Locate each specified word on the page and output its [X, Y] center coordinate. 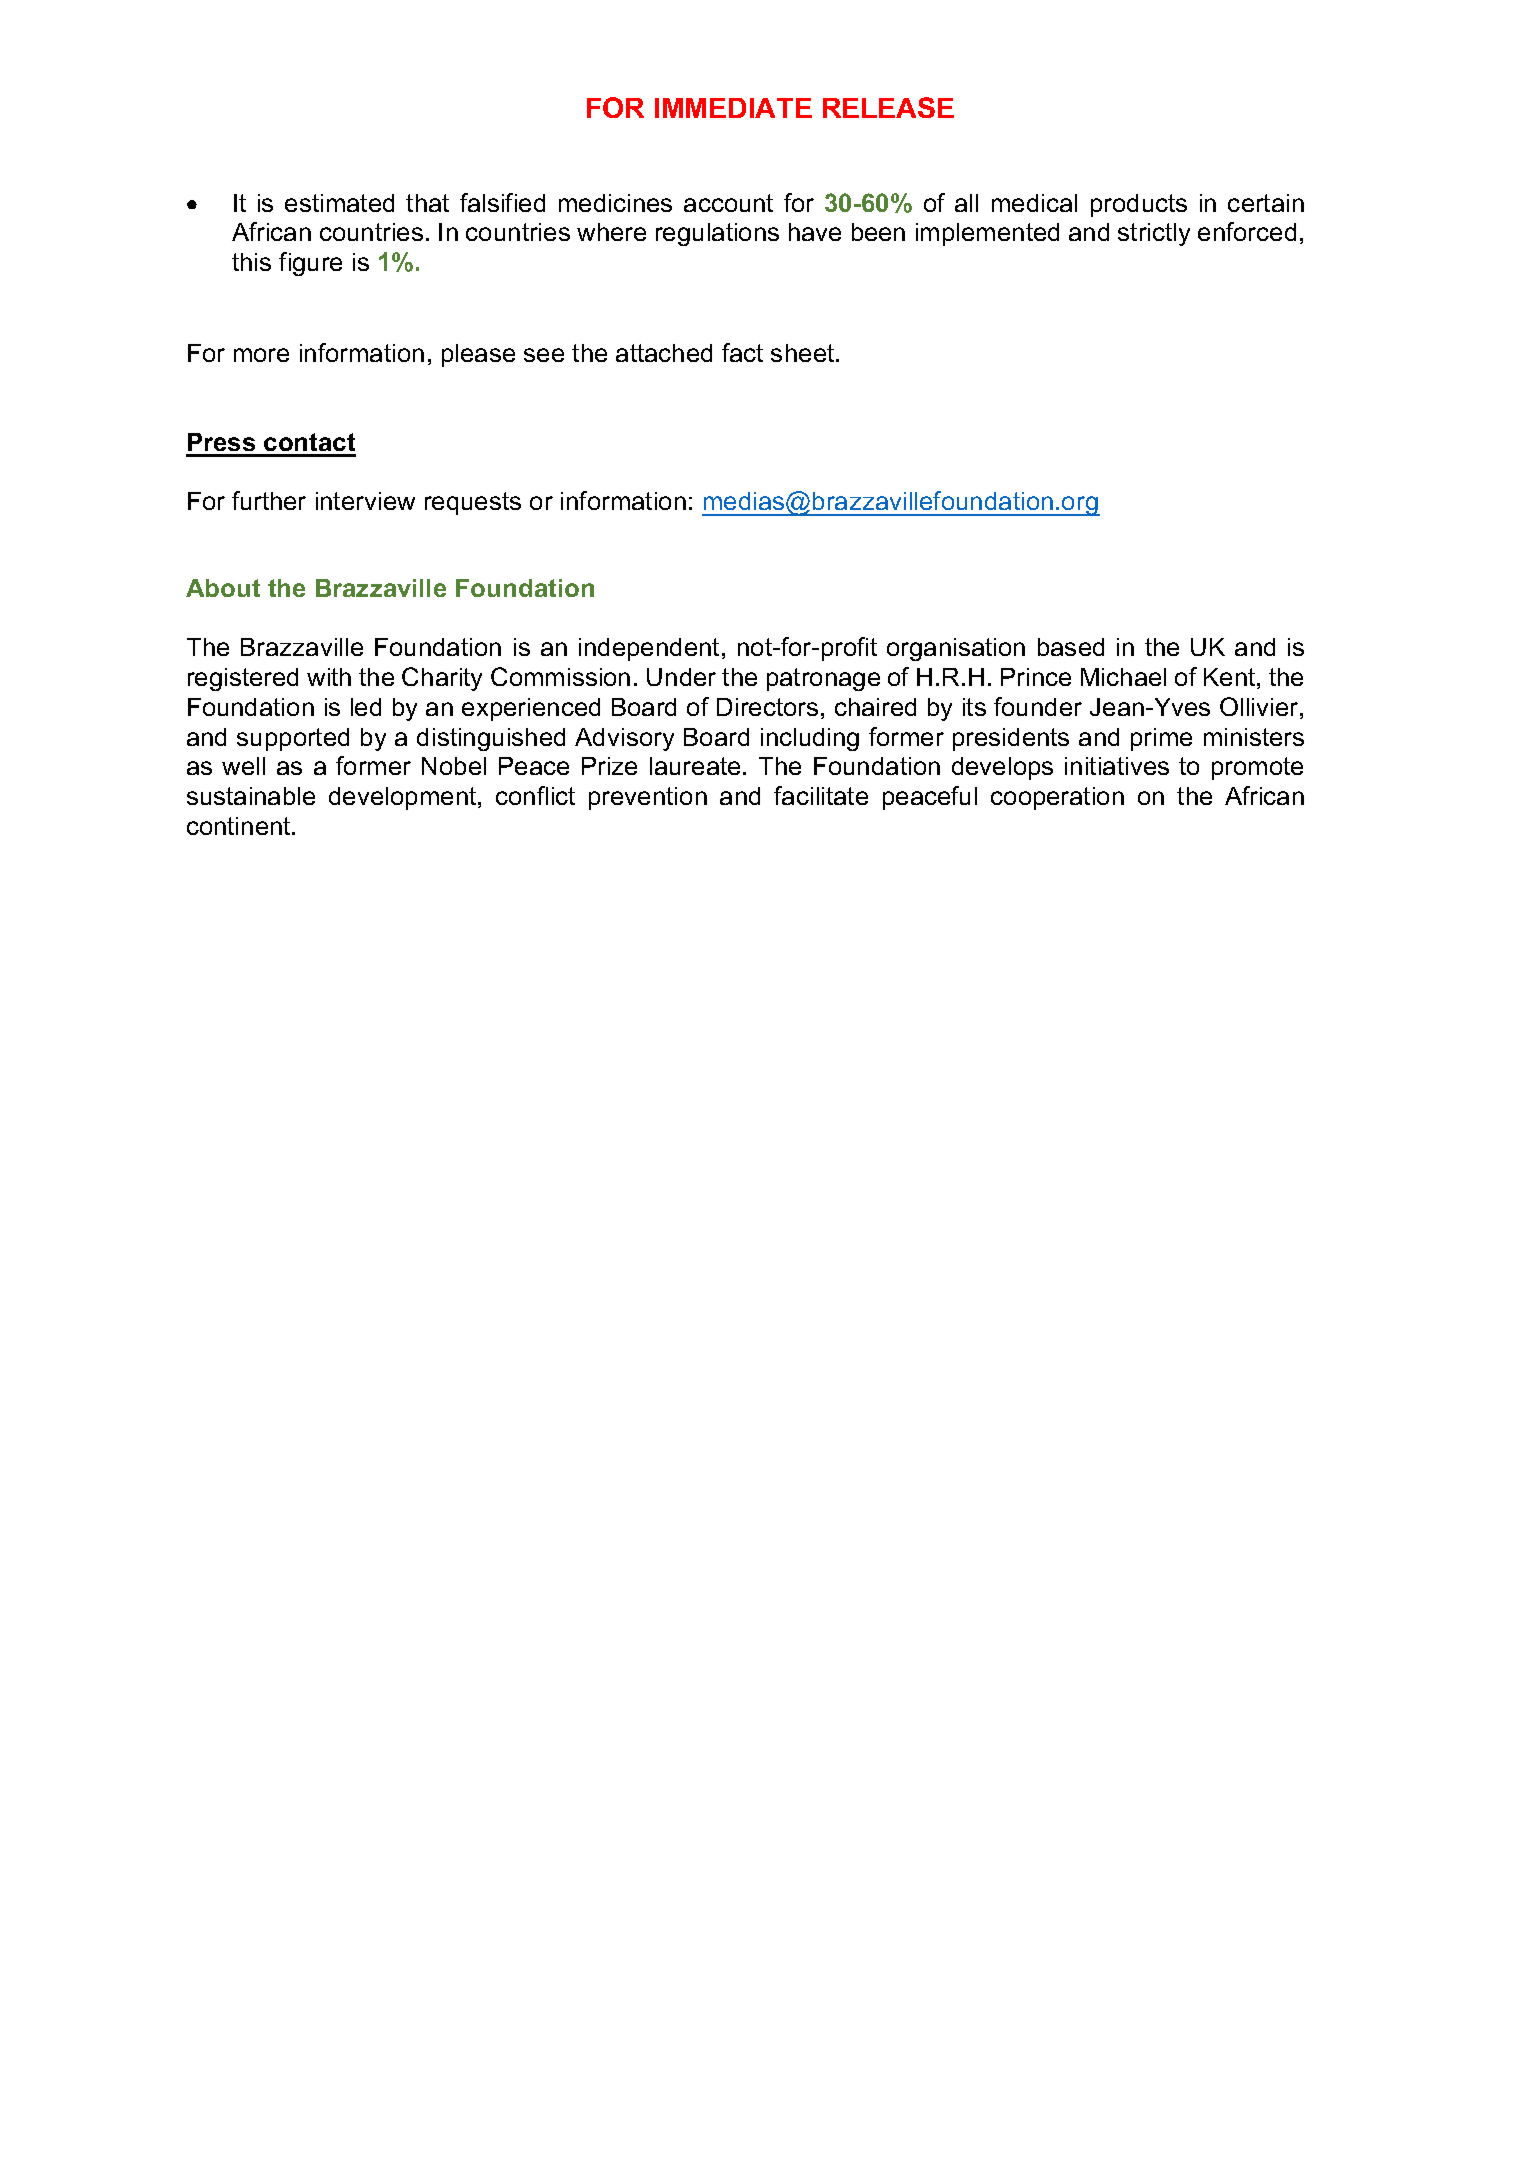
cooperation [1057, 798]
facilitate [821, 795]
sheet [804, 353]
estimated [339, 203]
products [1139, 205]
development [404, 798]
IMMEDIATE [733, 108]
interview [365, 501]
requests [473, 503]
